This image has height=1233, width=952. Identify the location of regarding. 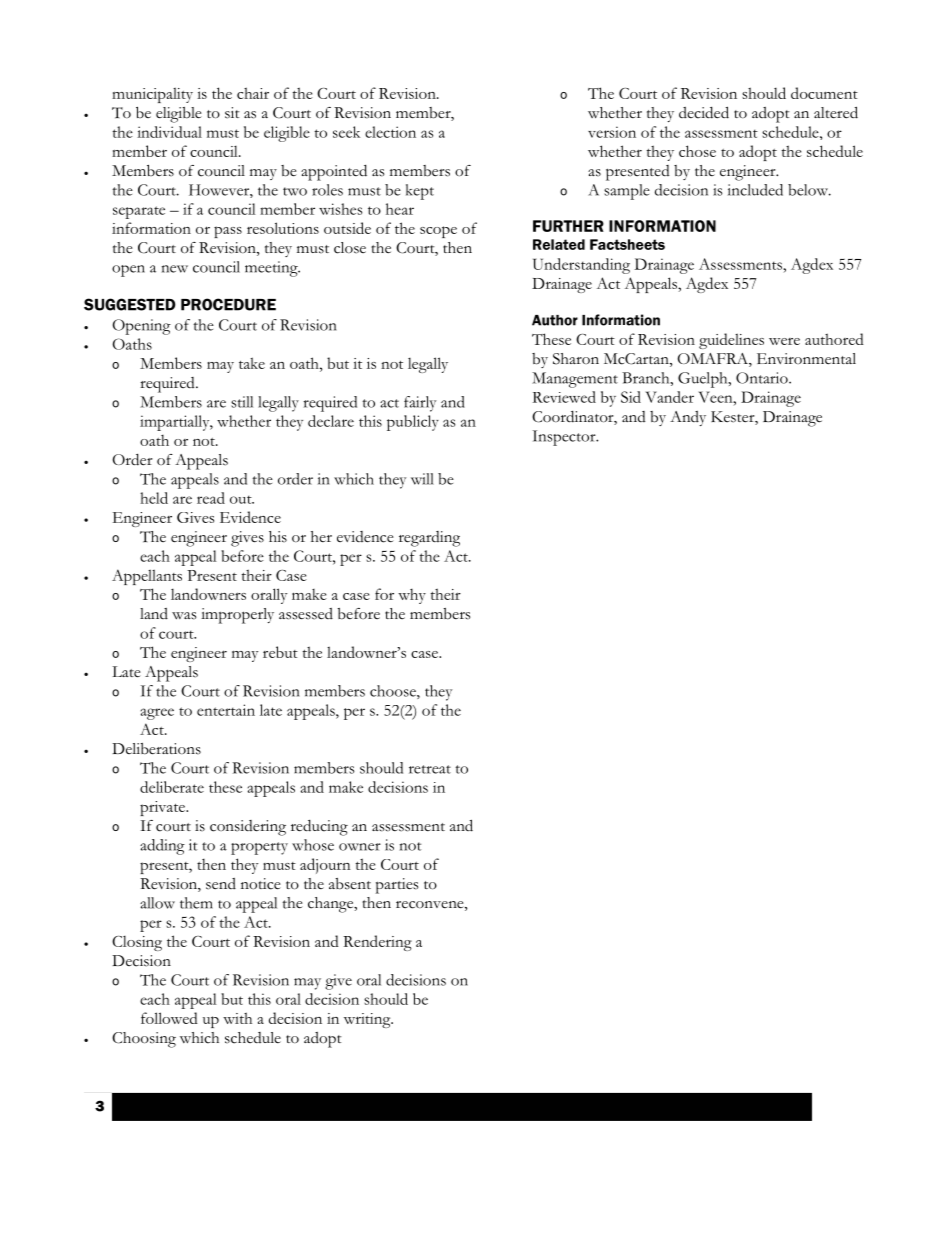
(429, 539).
